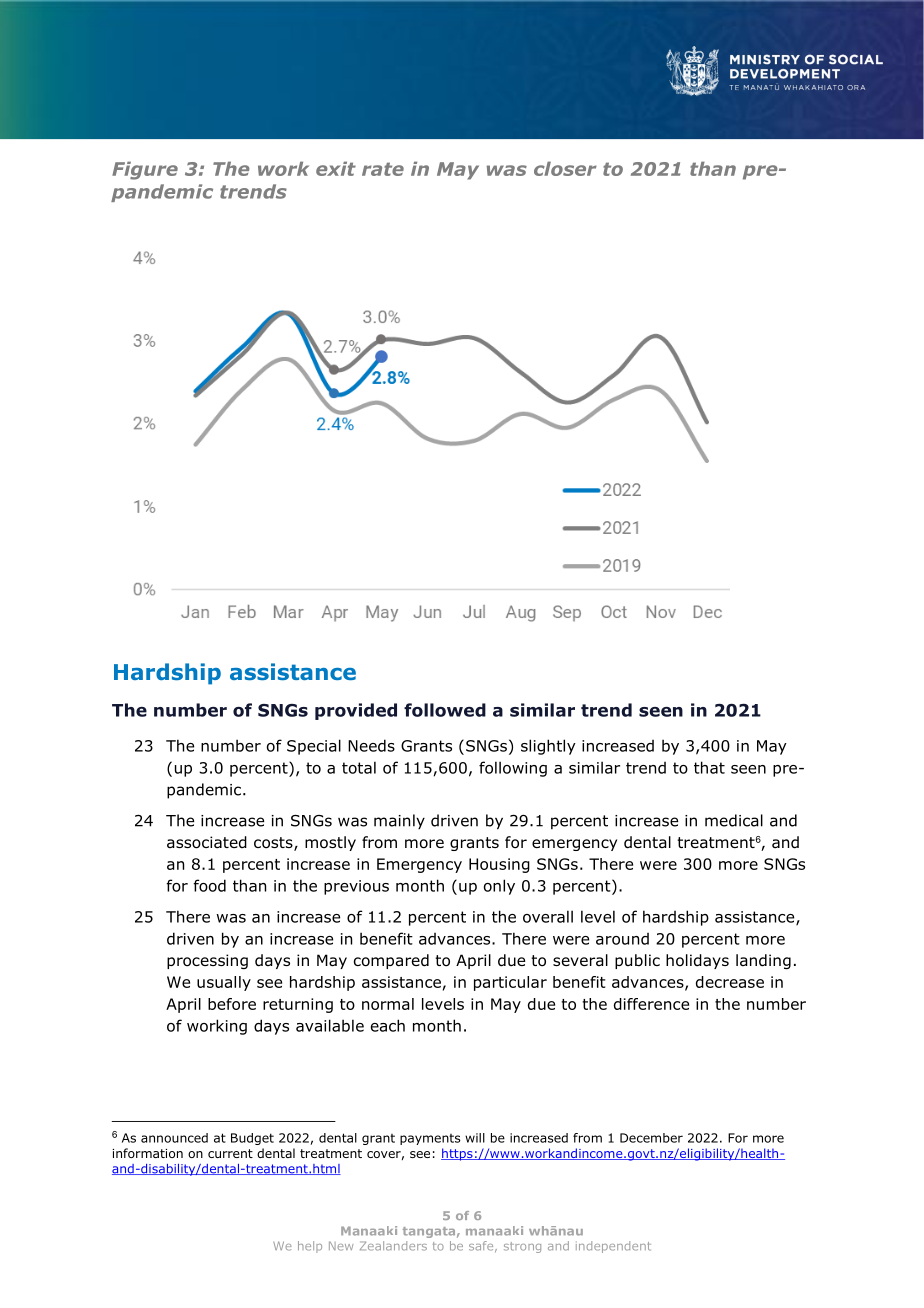  Describe the element at coordinates (445, 710) in the screenshot. I see `followed` at that location.
